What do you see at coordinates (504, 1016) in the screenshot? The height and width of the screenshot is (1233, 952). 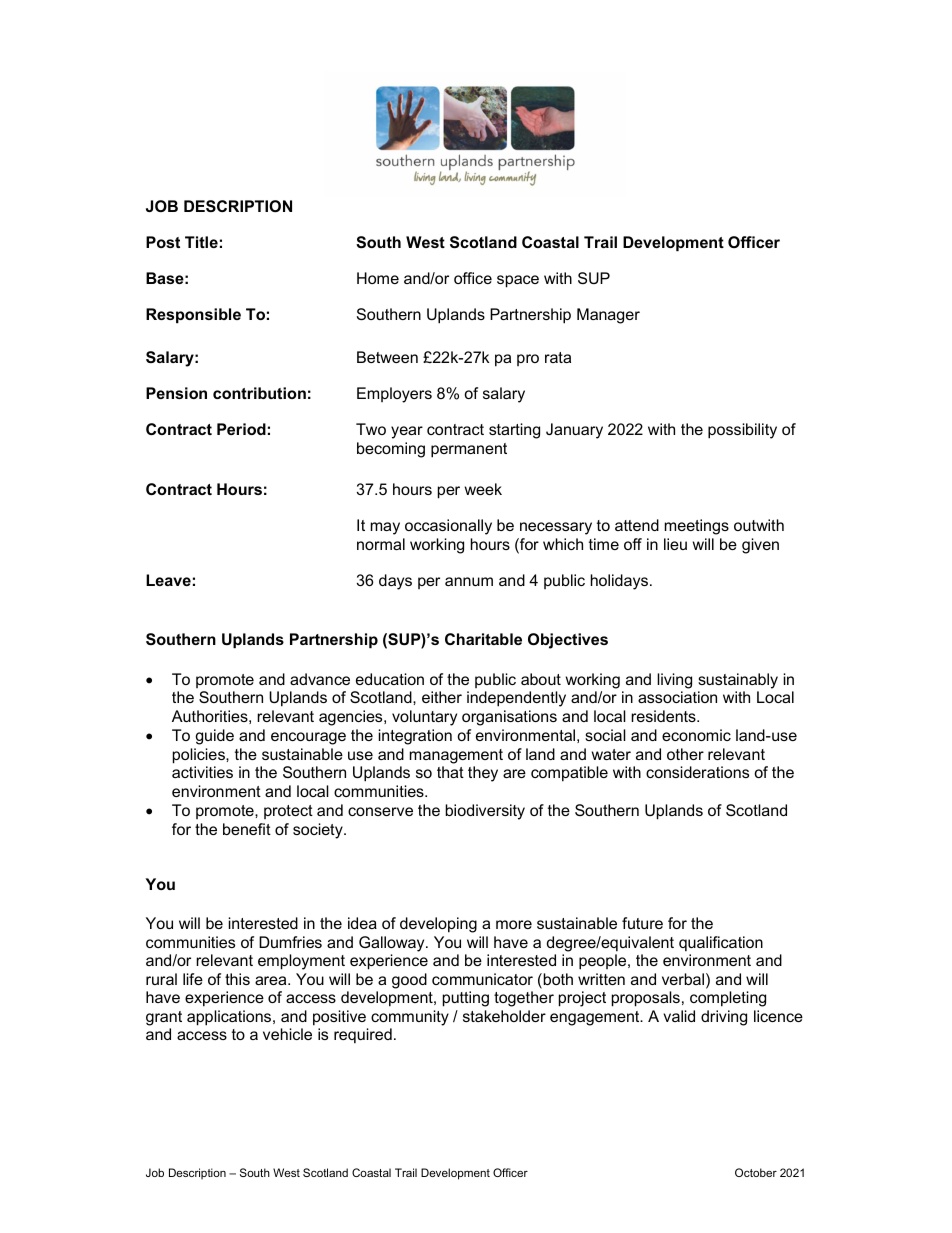 I see `stakeholder` at bounding box center [504, 1016].
